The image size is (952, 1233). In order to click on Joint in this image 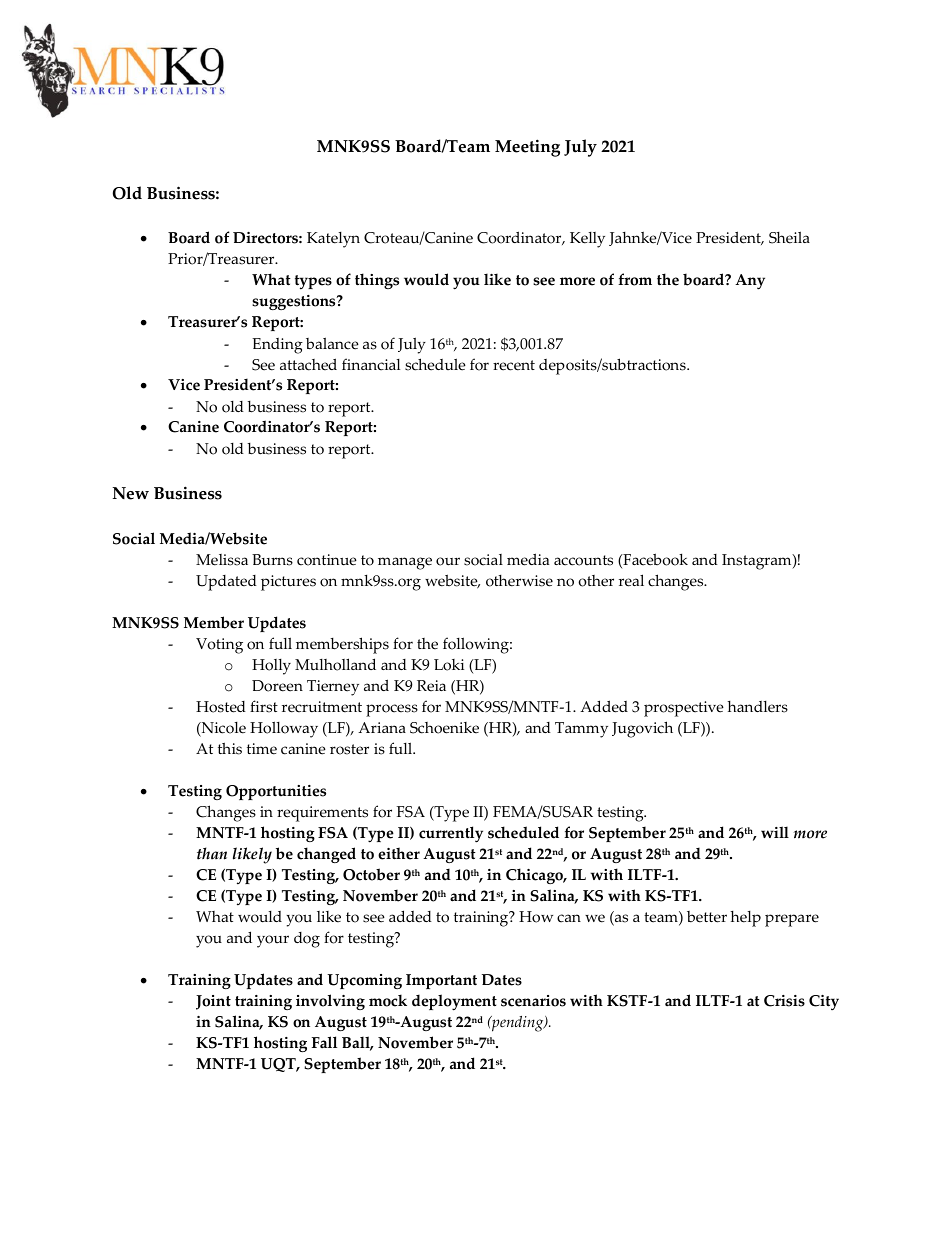, I will do `click(213, 1002)`.
